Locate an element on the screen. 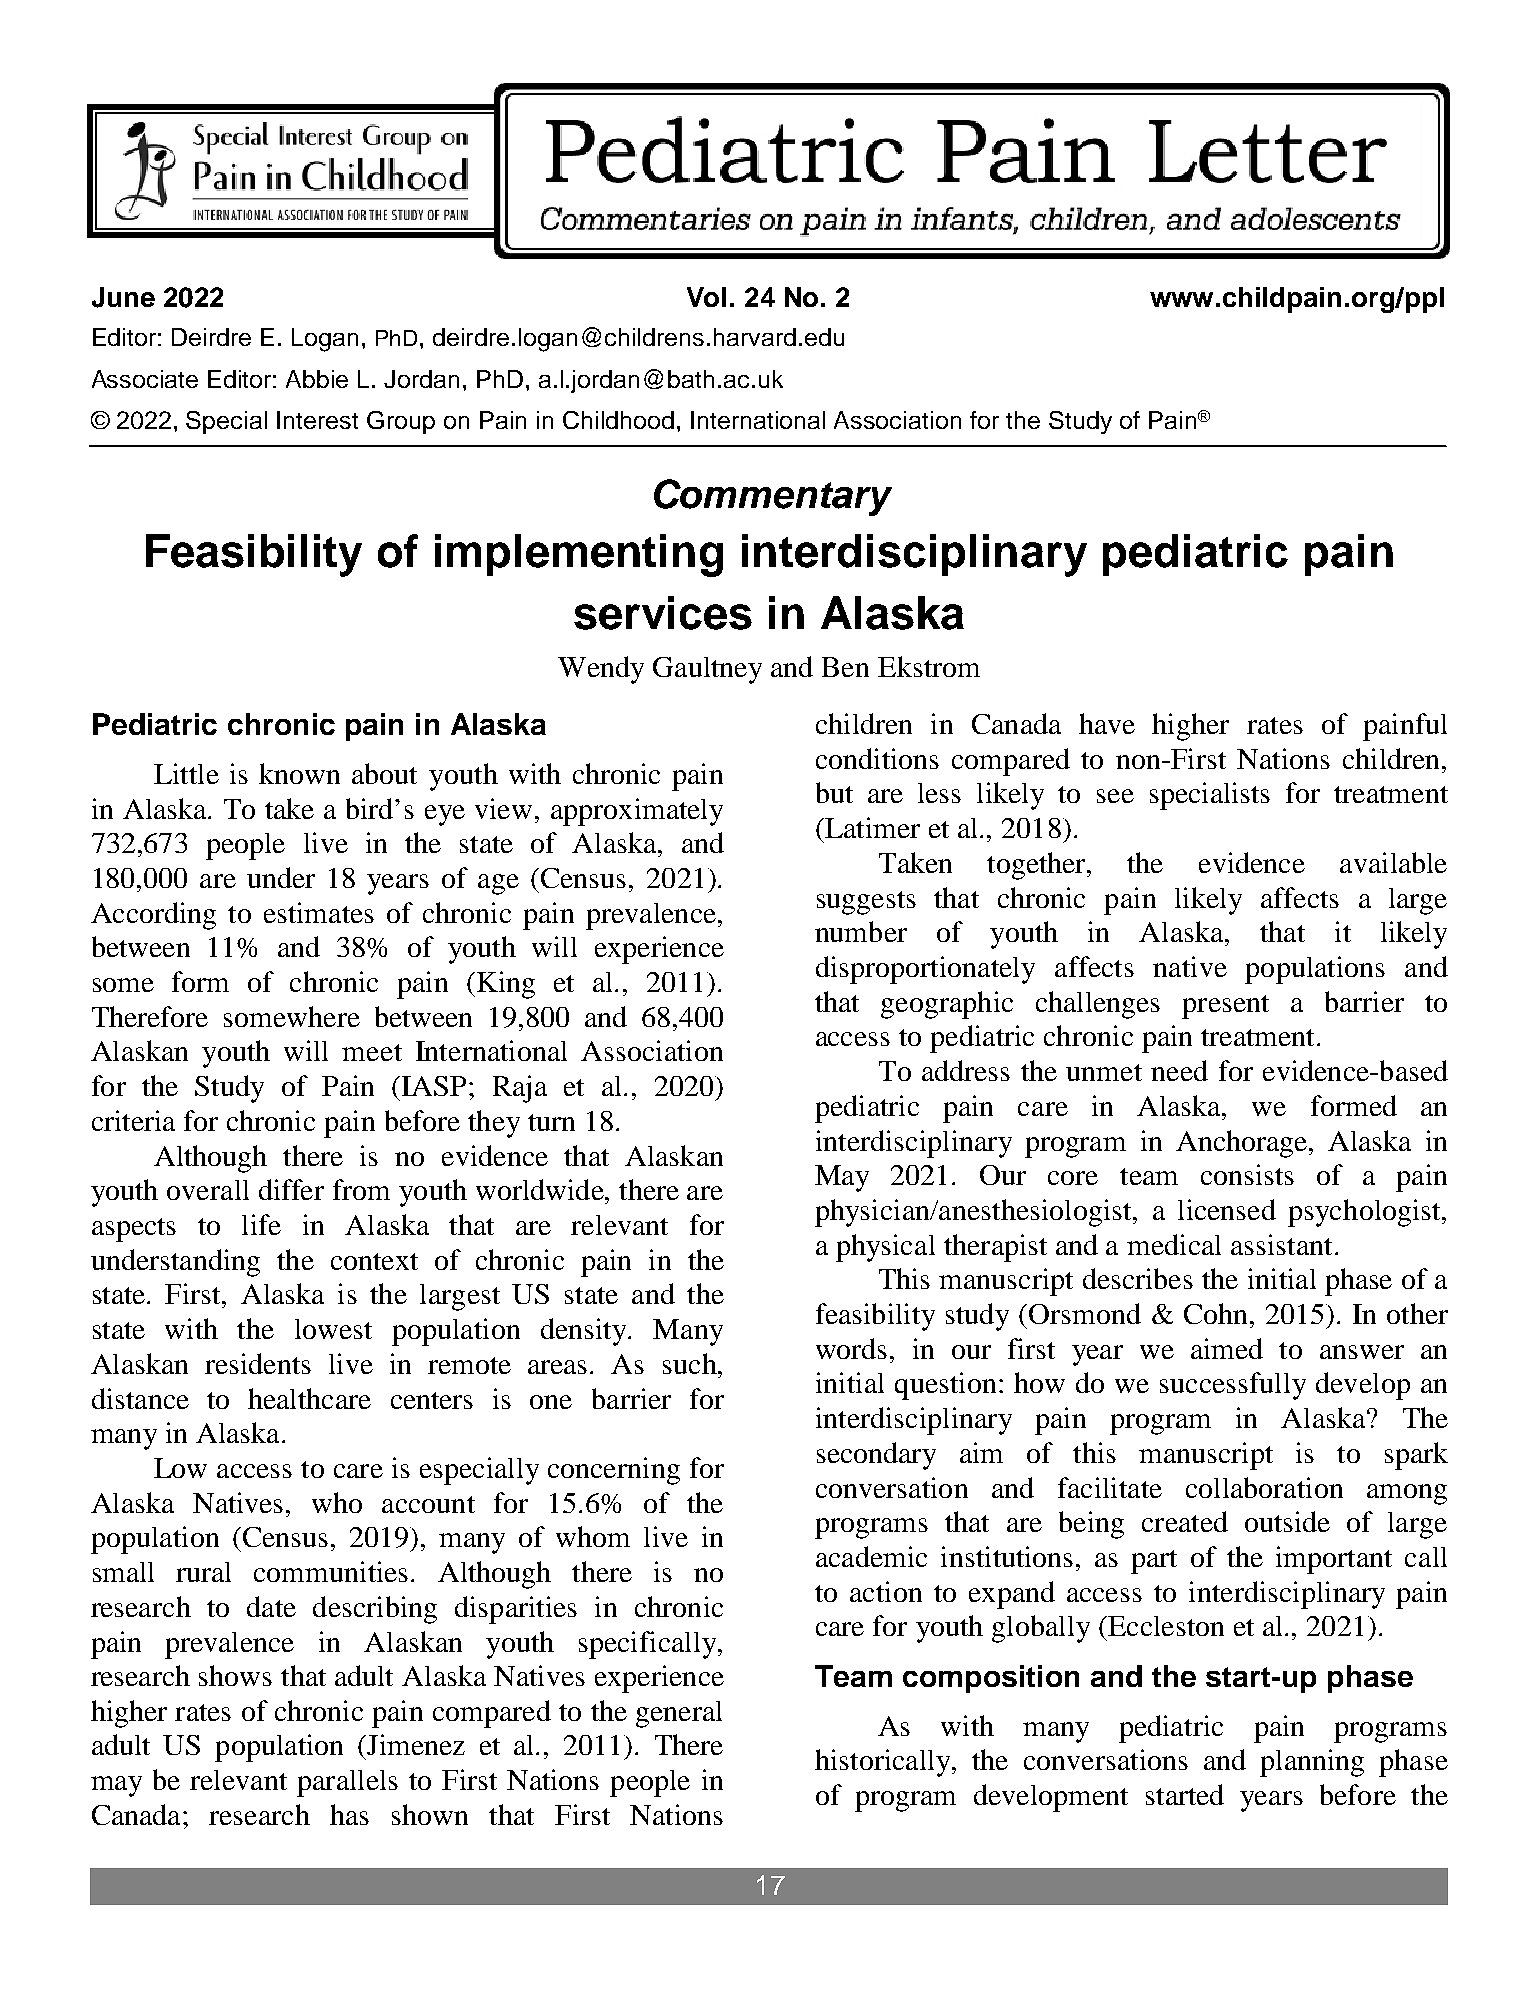  known is located at coordinates (299, 773).
